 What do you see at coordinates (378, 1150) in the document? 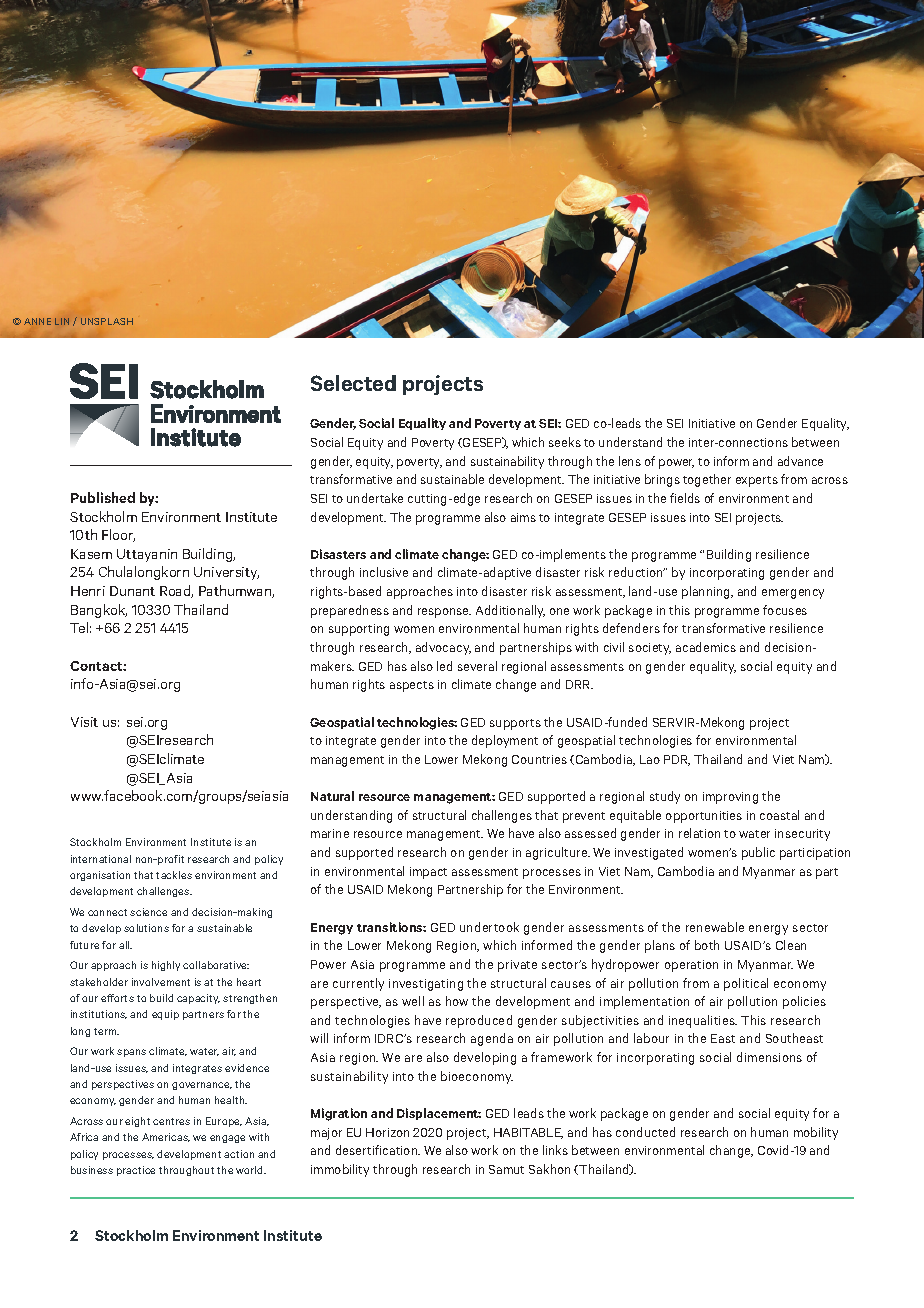
I see `desertification` at bounding box center [378, 1150].
